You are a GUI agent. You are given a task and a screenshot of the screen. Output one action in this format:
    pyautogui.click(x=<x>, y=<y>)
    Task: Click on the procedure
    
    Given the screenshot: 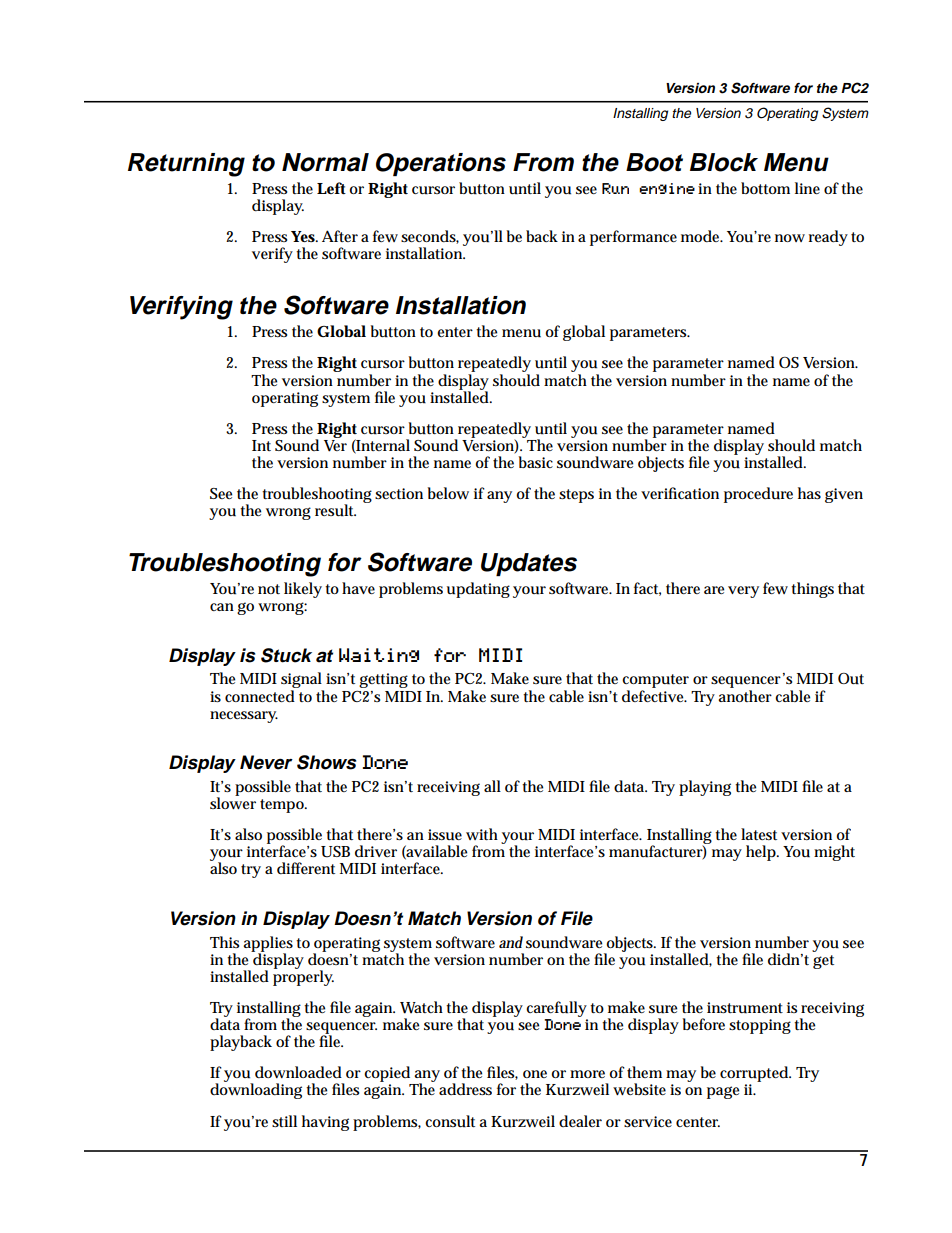 What is the action you would take?
    pyautogui.click(x=758, y=495)
